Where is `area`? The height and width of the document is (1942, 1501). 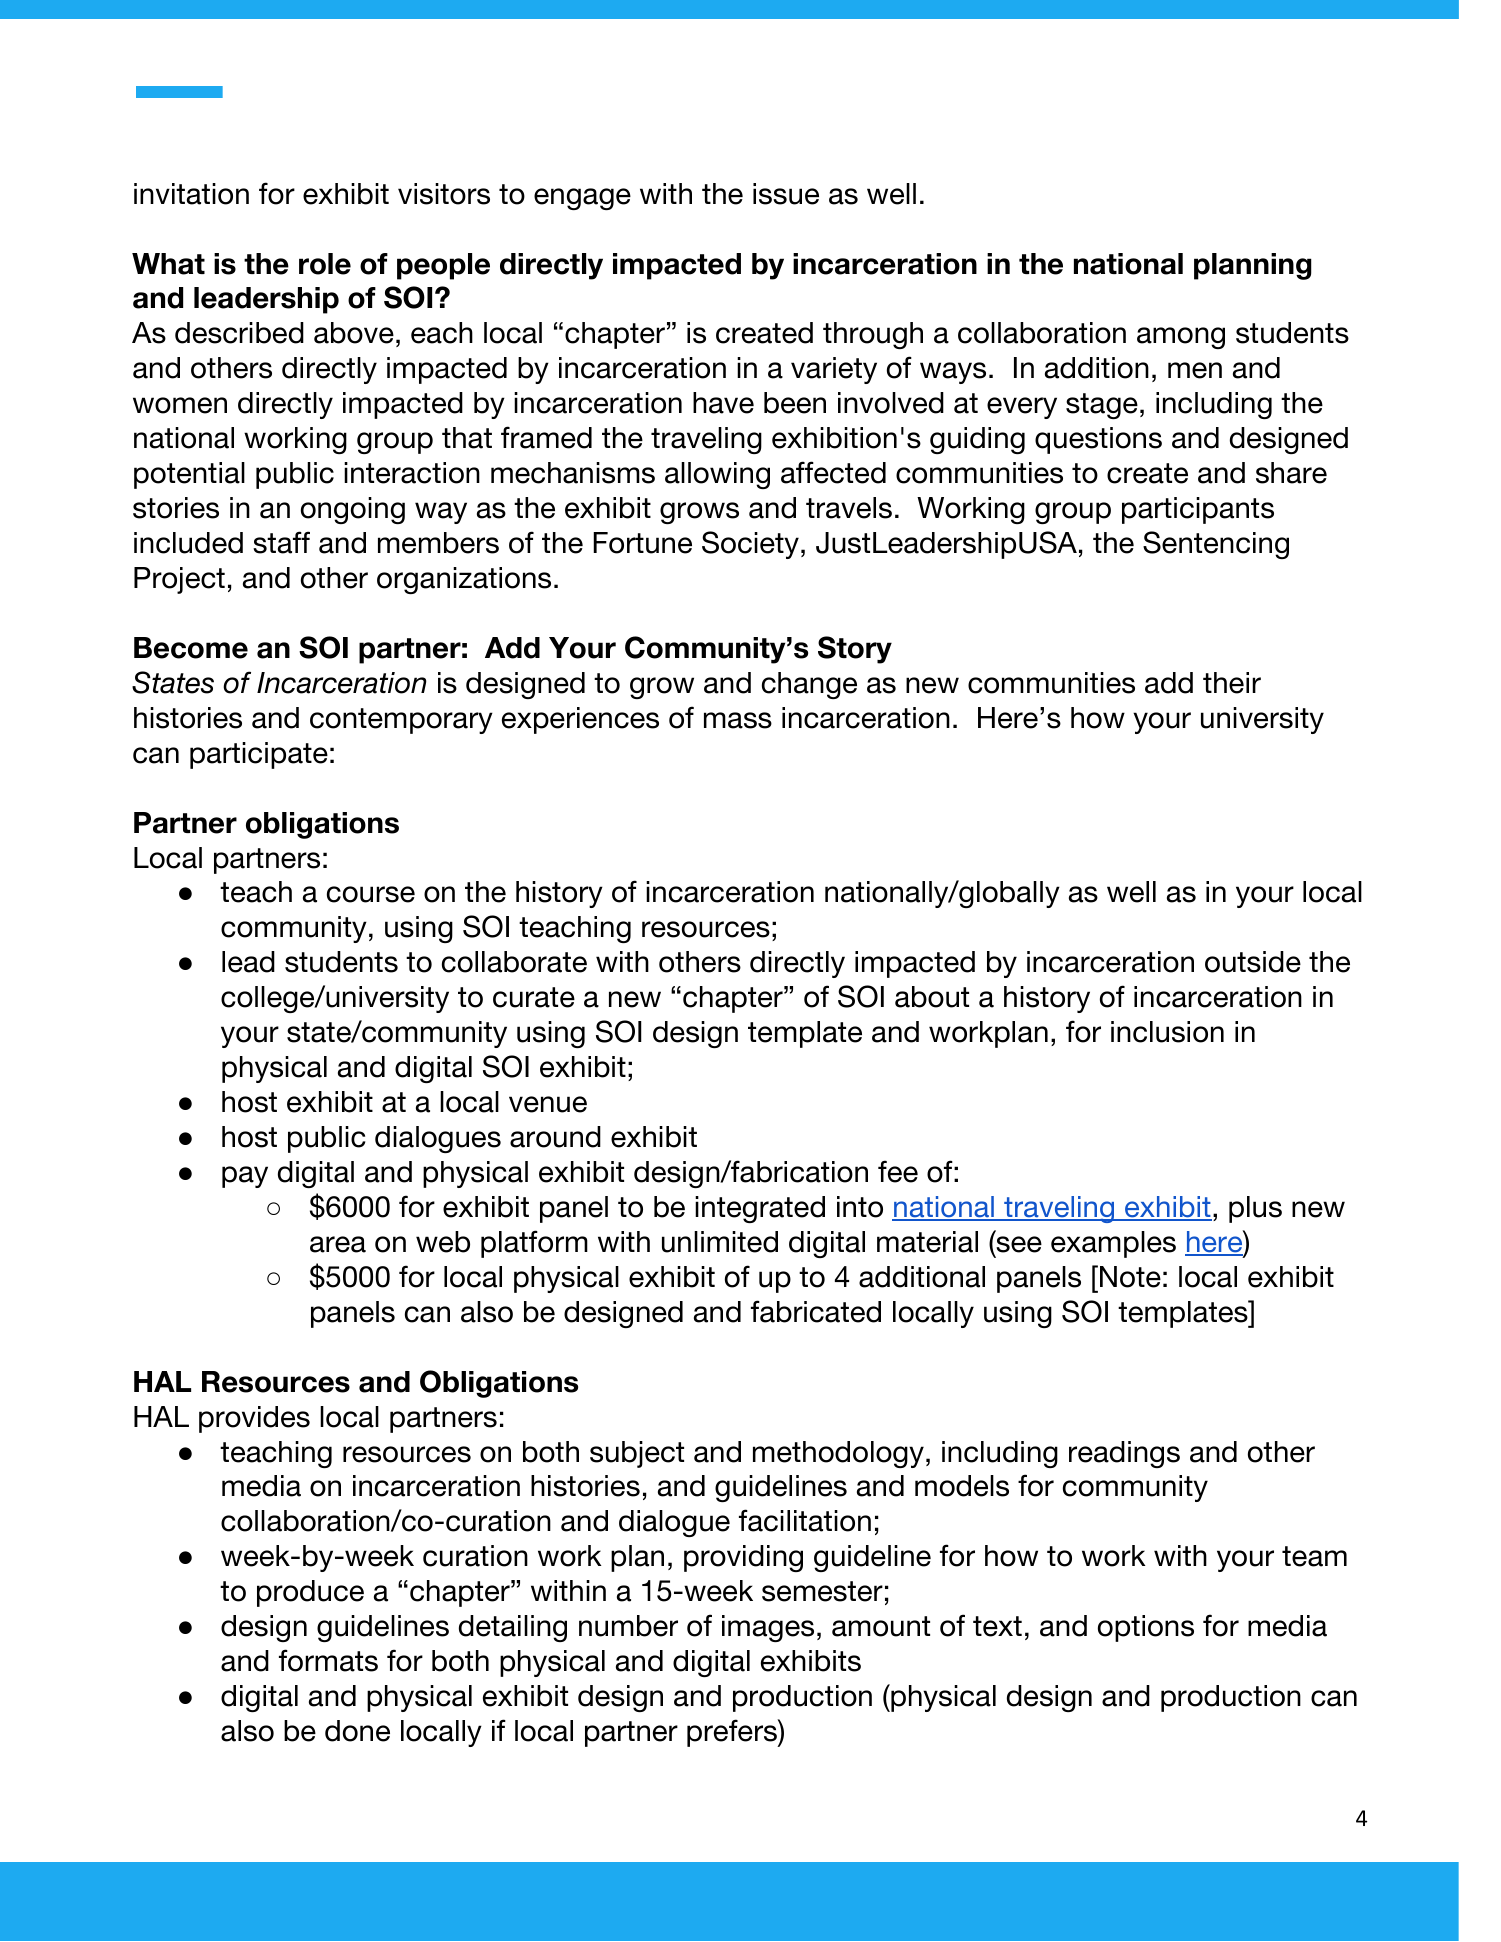
area is located at coordinates (338, 1244).
